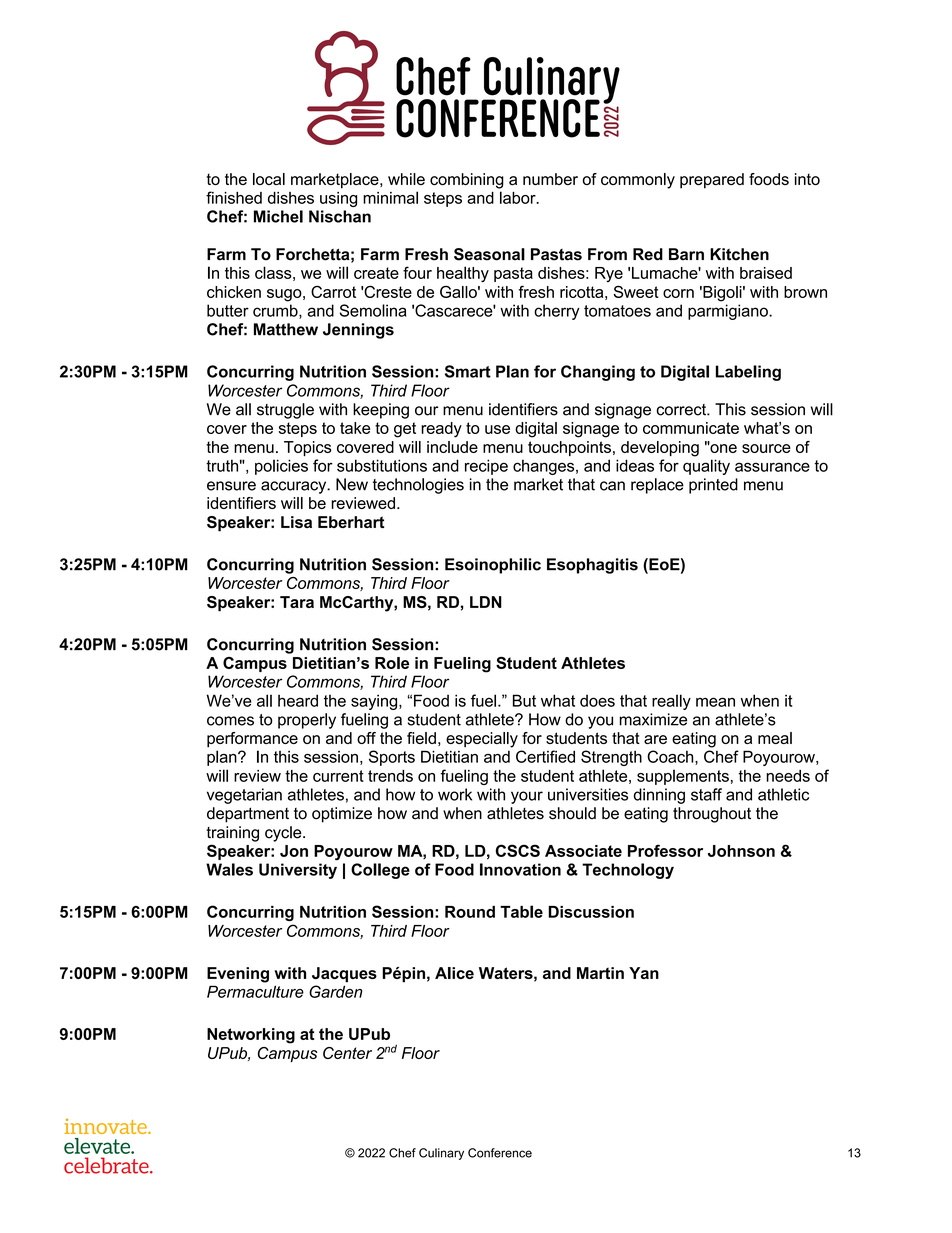 This document has width=952, height=1233. I want to click on LDN, so click(486, 602).
